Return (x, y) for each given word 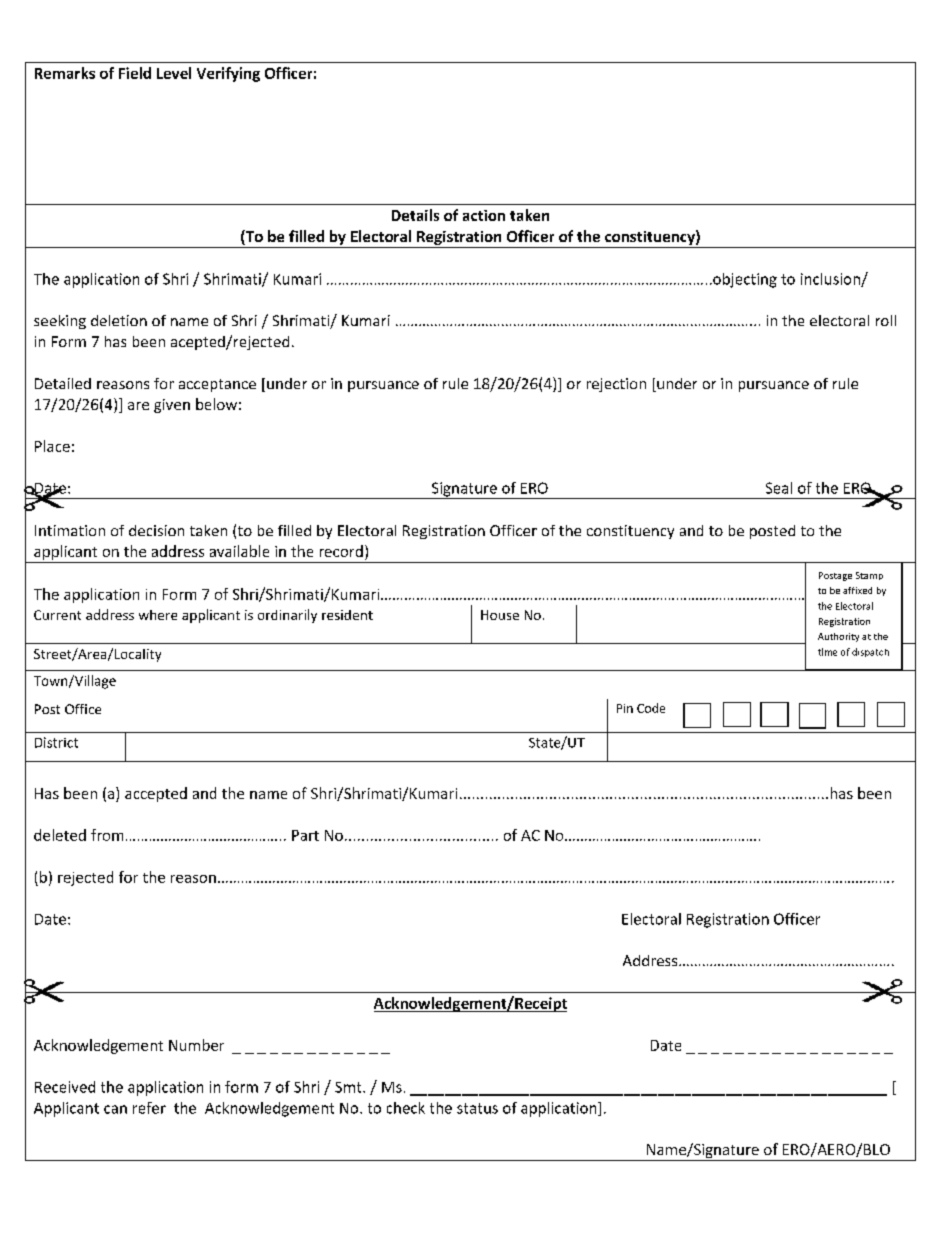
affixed (857, 590)
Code (651, 708)
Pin (625, 708)
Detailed (63, 383)
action (484, 215)
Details (415, 215)
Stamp (869, 576)
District (56, 742)
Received (65, 1087)
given (172, 406)
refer (149, 1108)
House (500, 615)
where (158, 615)
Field (135, 73)
